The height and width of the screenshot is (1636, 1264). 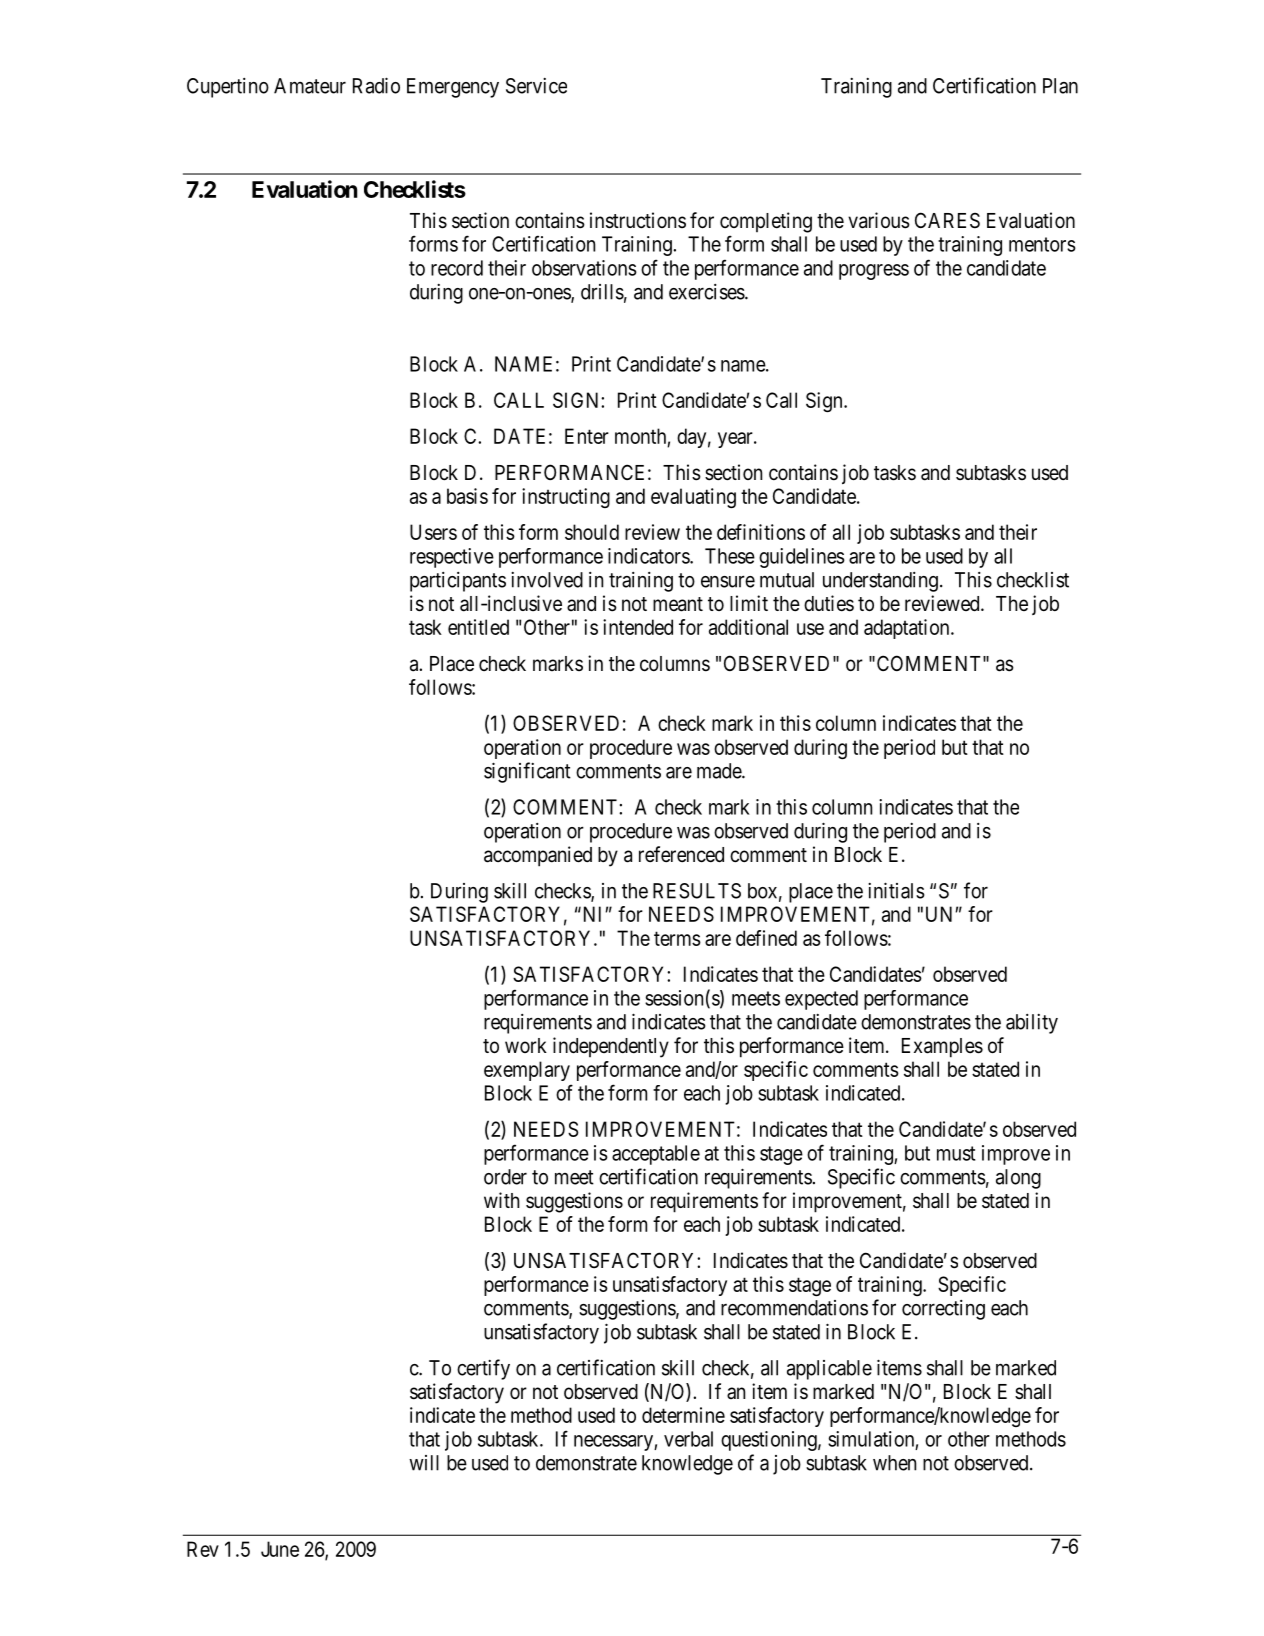 What do you see at coordinates (614, 1443) in the screenshot?
I see `necessary` at bounding box center [614, 1443].
